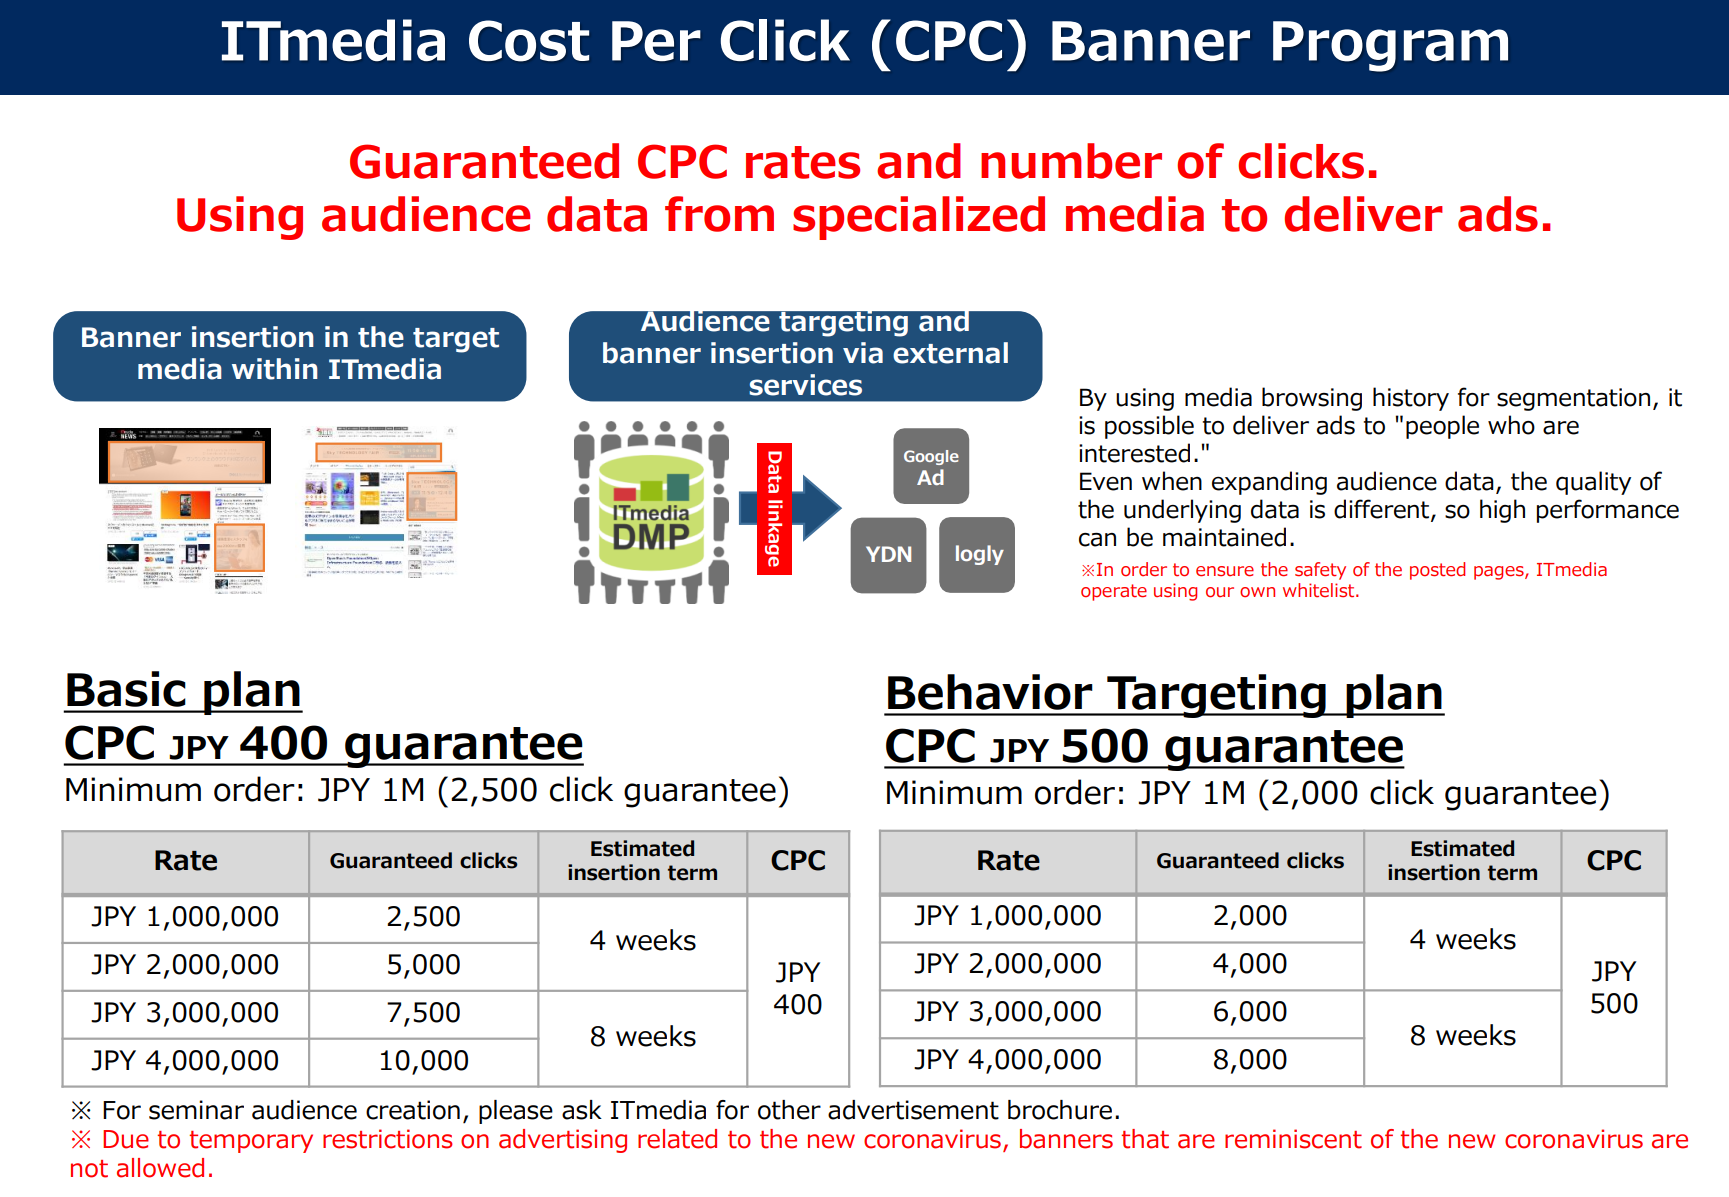  I want to click on via, so click(863, 353).
